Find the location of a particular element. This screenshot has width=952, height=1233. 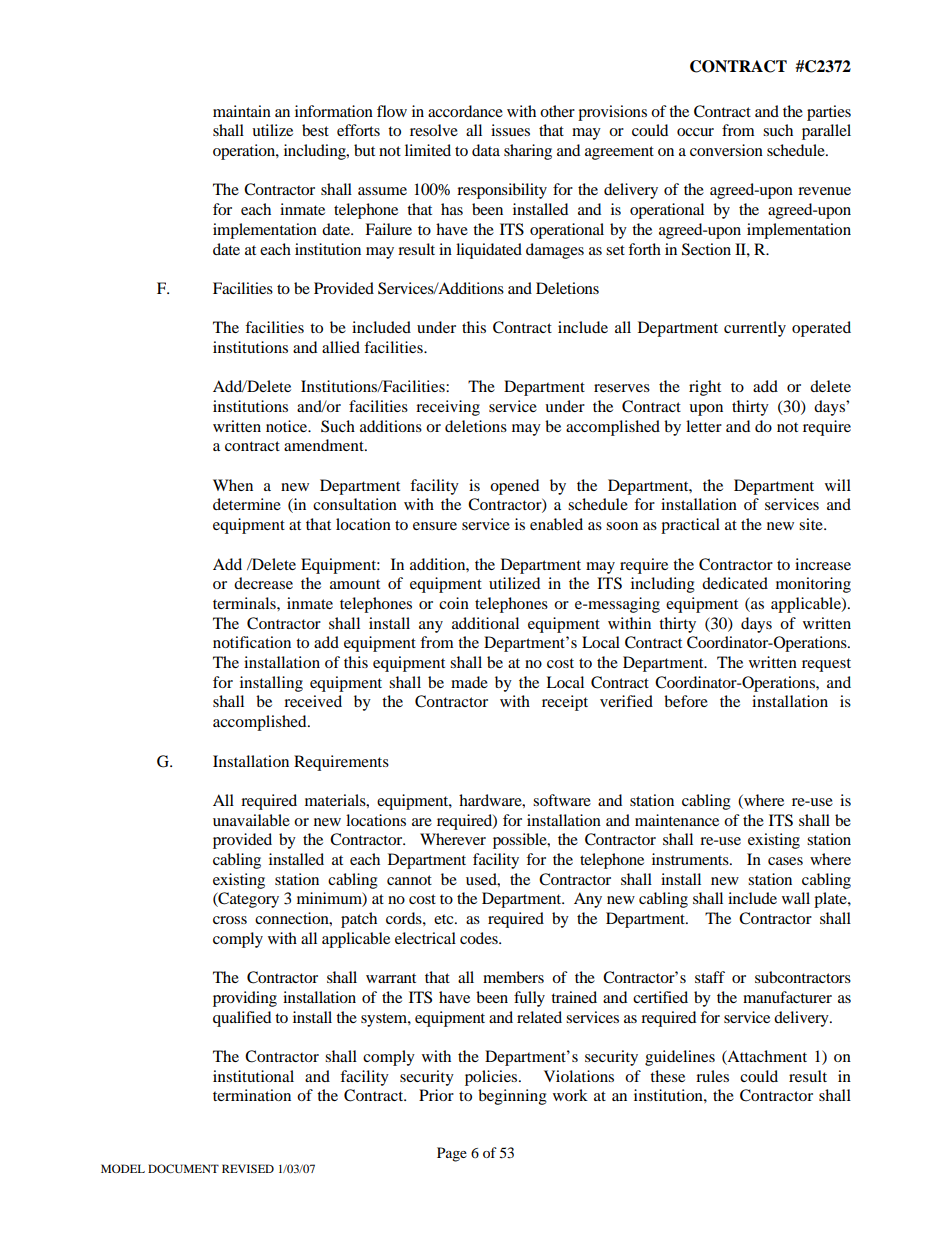

data is located at coordinates (486, 150).
